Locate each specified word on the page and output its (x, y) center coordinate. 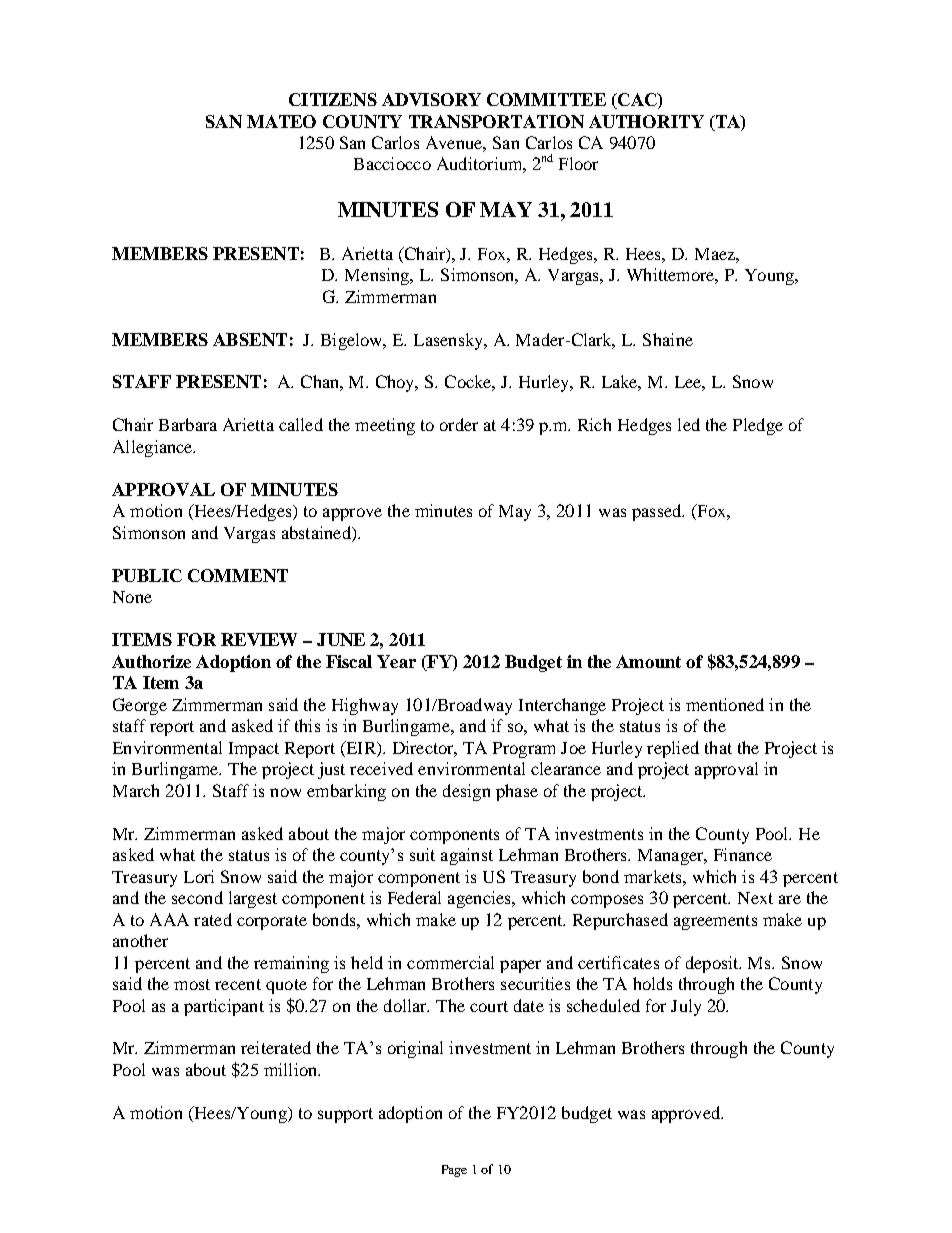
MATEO (281, 121)
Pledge (758, 426)
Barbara (188, 424)
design (466, 792)
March (136, 790)
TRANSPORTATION (496, 121)
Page (454, 1171)
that (718, 747)
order (459, 424)
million (292, 1069)
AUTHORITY (646, 121)
